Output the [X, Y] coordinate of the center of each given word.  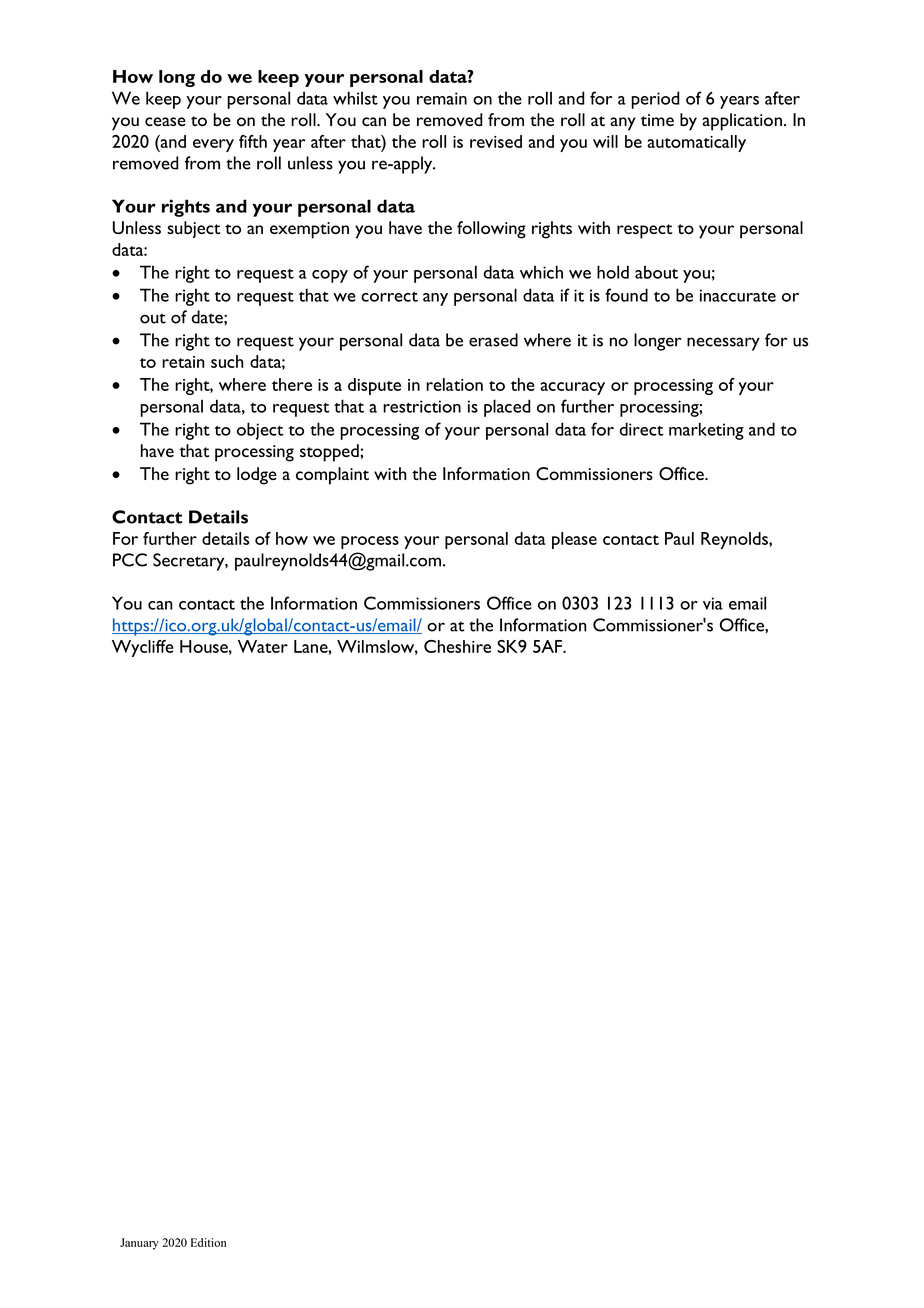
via [713, 603]
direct [642, 429]
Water [263, 646]
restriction [422, 406]
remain [442, 98]
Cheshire [457, 646]
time [657, 120]
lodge [257, 476]
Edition [208, 1242]
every [213, 145]
